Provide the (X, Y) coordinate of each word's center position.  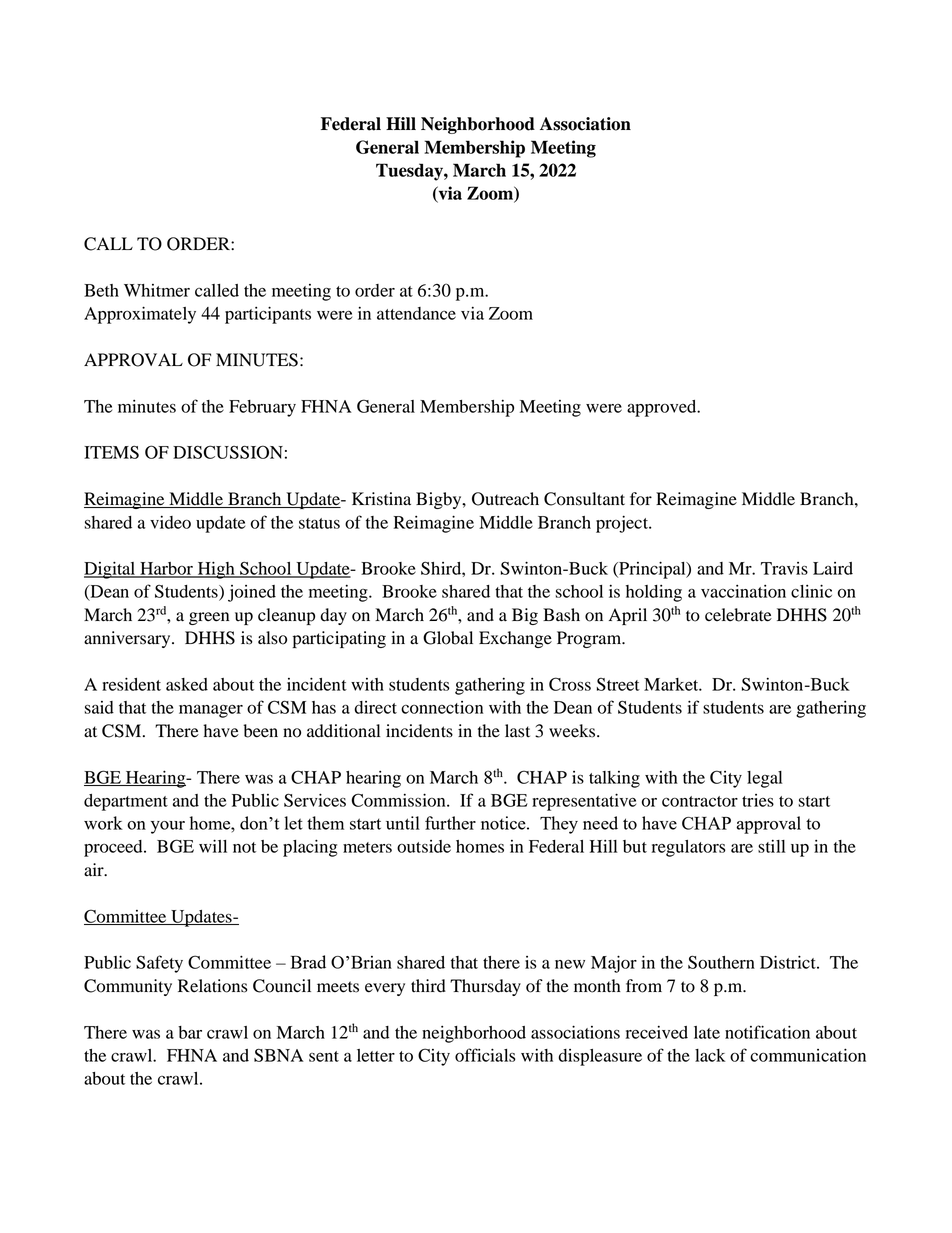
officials (485, 1055)
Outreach (505, 499)
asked (187, 684)
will (213, 846)
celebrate (738, 615)
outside (424, 846)
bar (190, 1032)
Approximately (140, 315)
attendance (416, 313)
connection (442, 707)
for (641, 499)
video (170, 522)
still (771, 846)
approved (663, 408)
